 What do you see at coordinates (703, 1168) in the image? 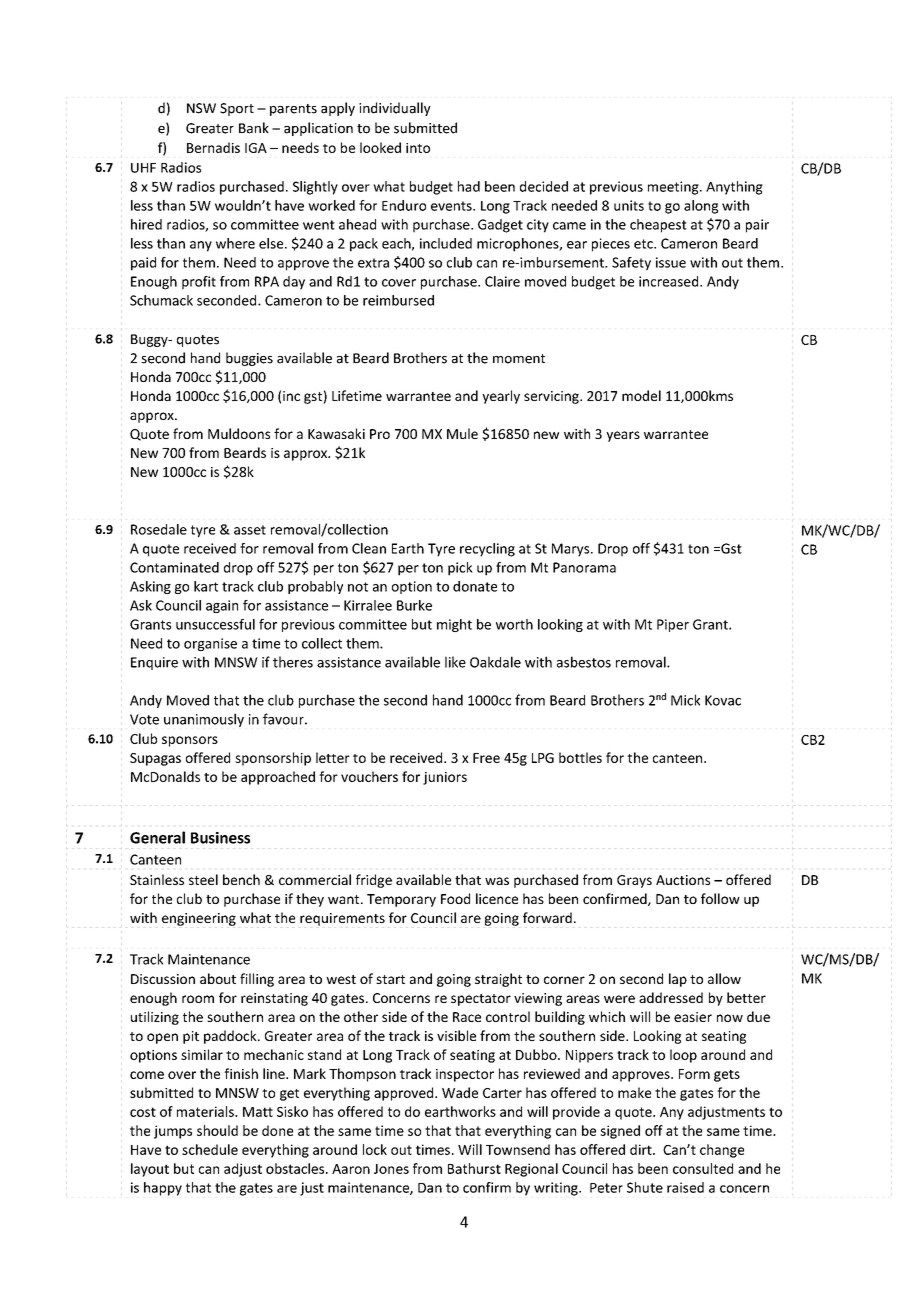
I see `consulted` at bounding box center [703, 1168].
